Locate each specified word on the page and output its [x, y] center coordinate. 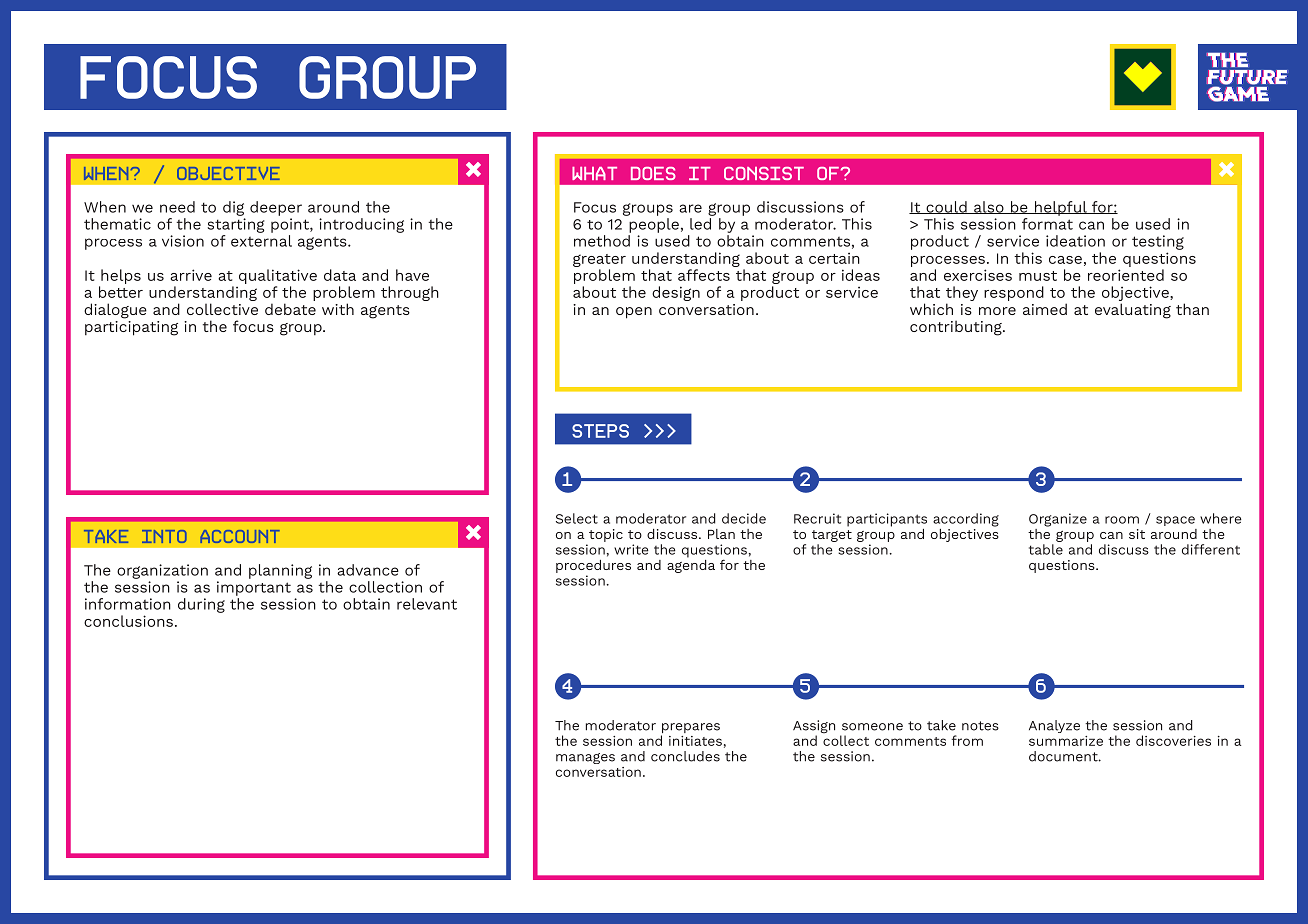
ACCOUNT [240, 536]
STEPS [600, 431]
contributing [957, 328]
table [1046, 549]
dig [233, 208]
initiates [695, 741]
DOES [653, 173]
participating [131, 327]
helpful [1061, 208]
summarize [1066, 741]
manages [585, 758]
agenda [691, 565]
